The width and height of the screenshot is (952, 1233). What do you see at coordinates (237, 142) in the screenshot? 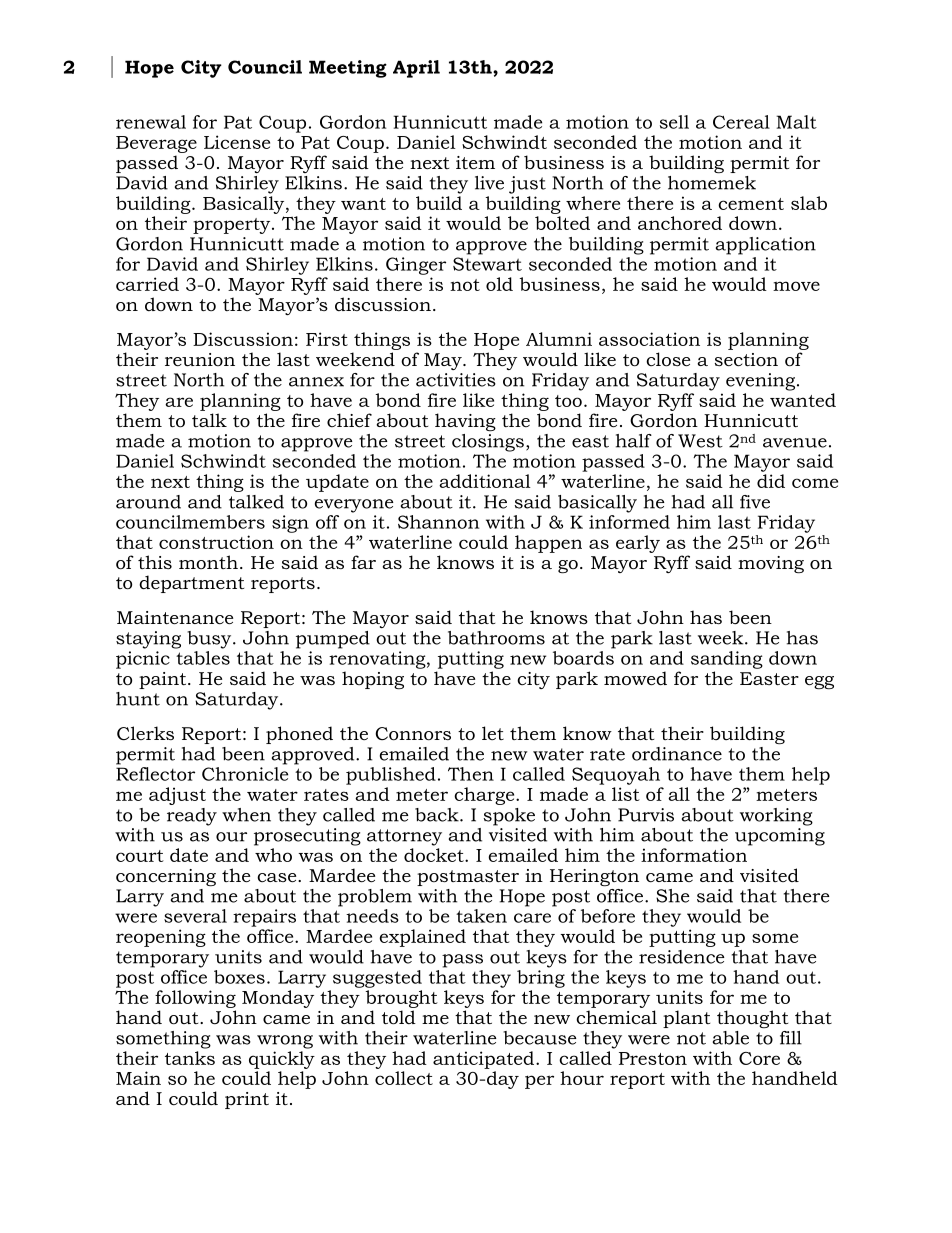
I see `License` at bounding box center [237, 142].
